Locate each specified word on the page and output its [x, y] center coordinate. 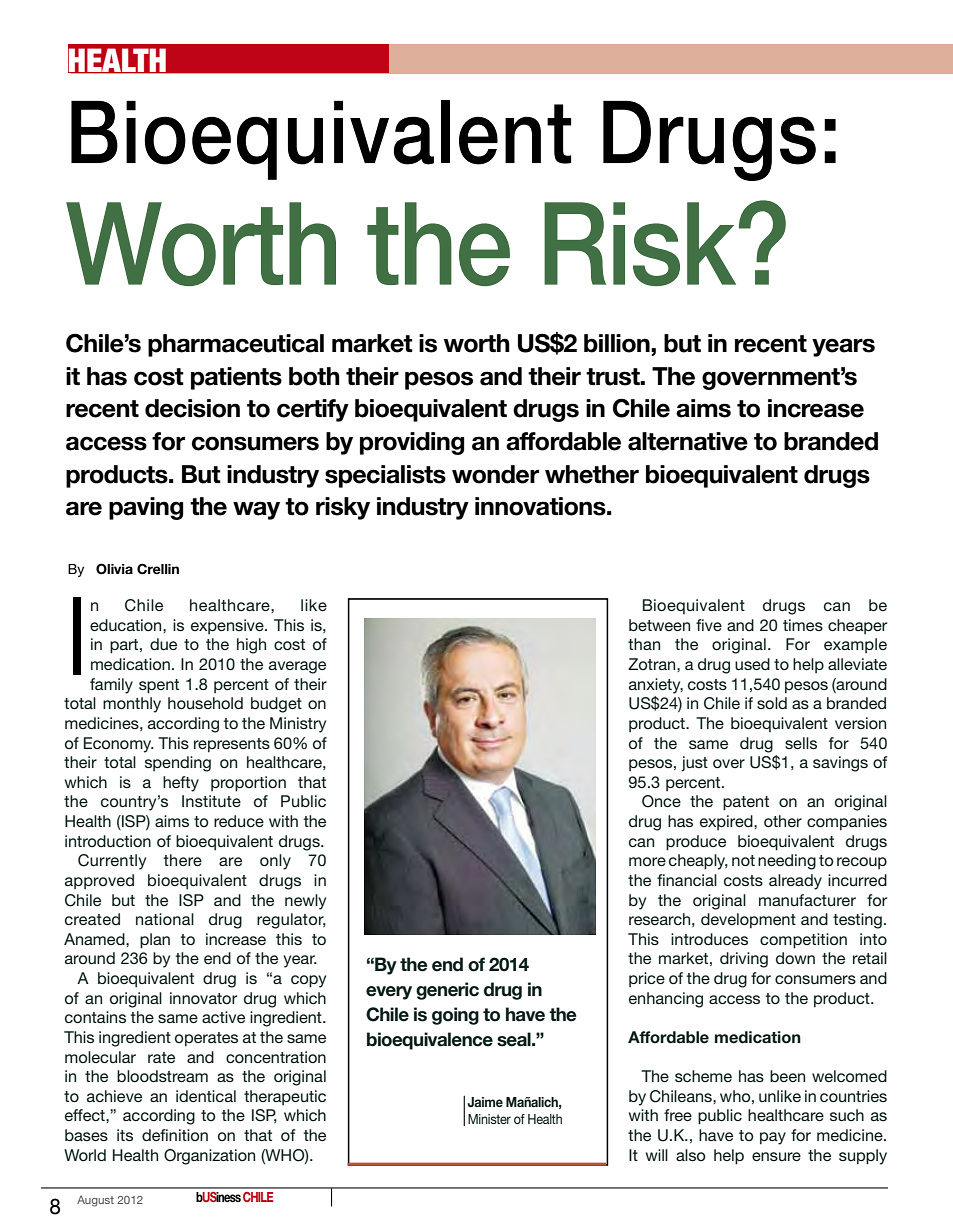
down [795, 958]
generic [447, 991]
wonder [495, 474]
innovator [203, 998]
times [803, 625]
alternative [688, 441]
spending [178, 764]
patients [236, 378]
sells [801, 743]
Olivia [114, 569]
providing [412, 443]
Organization [209, 1157]
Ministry [298, 725]
